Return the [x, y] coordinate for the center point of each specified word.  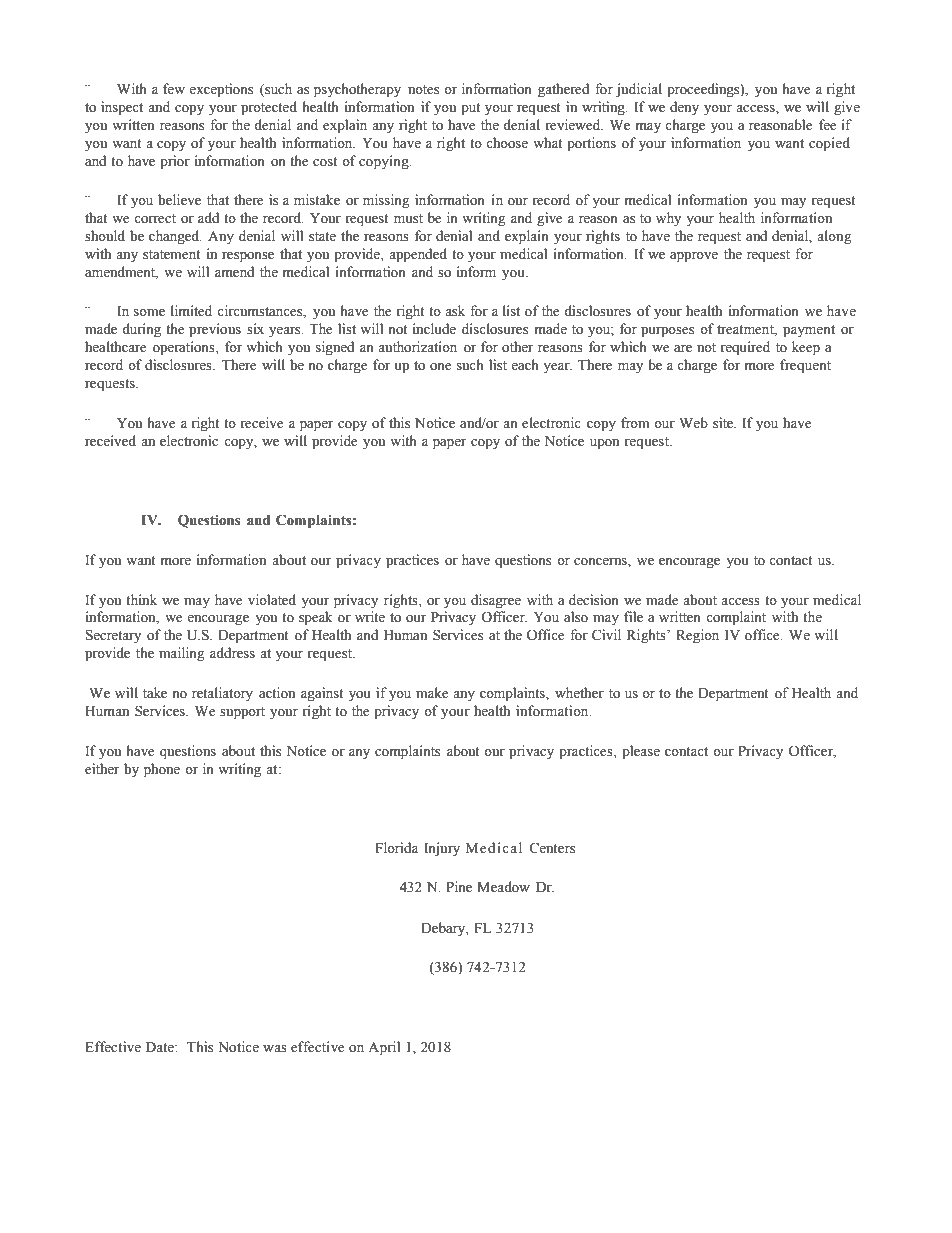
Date [161, 1047]
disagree [496, 601]
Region [697, 636]
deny [684, 108]
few [174, 89]
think [141, 599]
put [471, 109]
